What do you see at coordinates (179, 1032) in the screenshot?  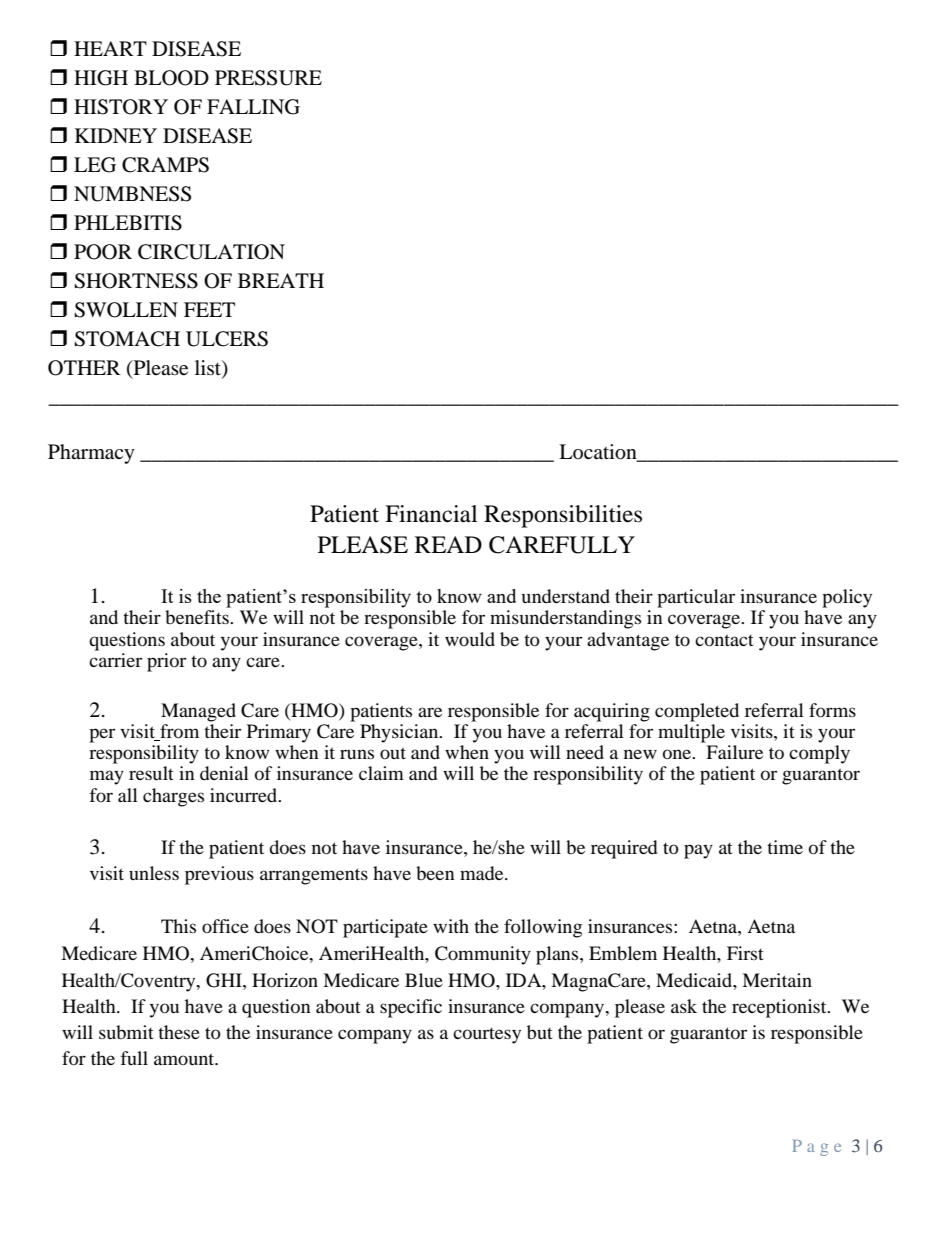 I see `these` at bounding box center [179, 1032].
